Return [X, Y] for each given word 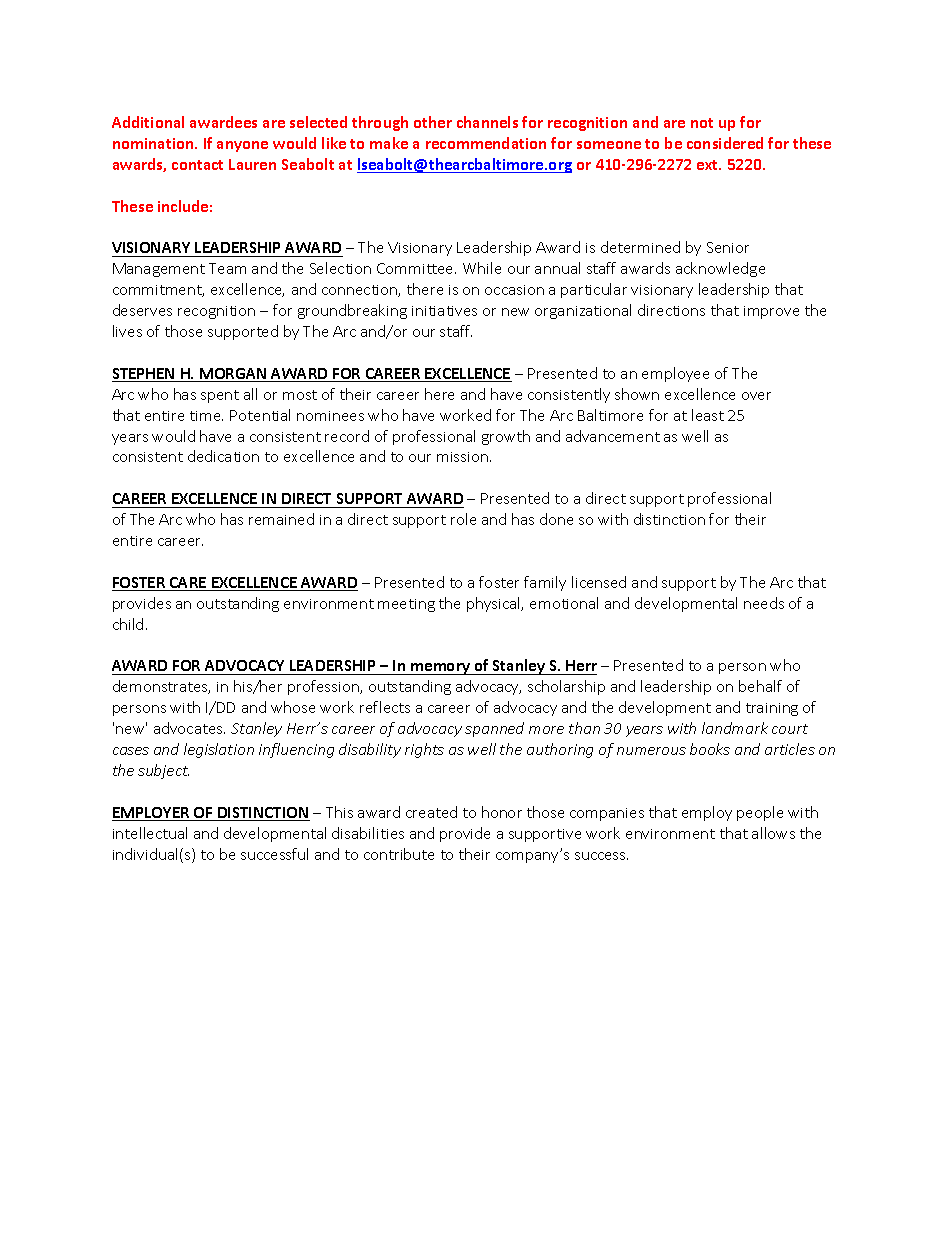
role [463, 519]
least [708, 415]
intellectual [150, 833]
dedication [223, 456]
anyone [242, 146]
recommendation [486, 143]
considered [725, 143]
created [431, 812]
